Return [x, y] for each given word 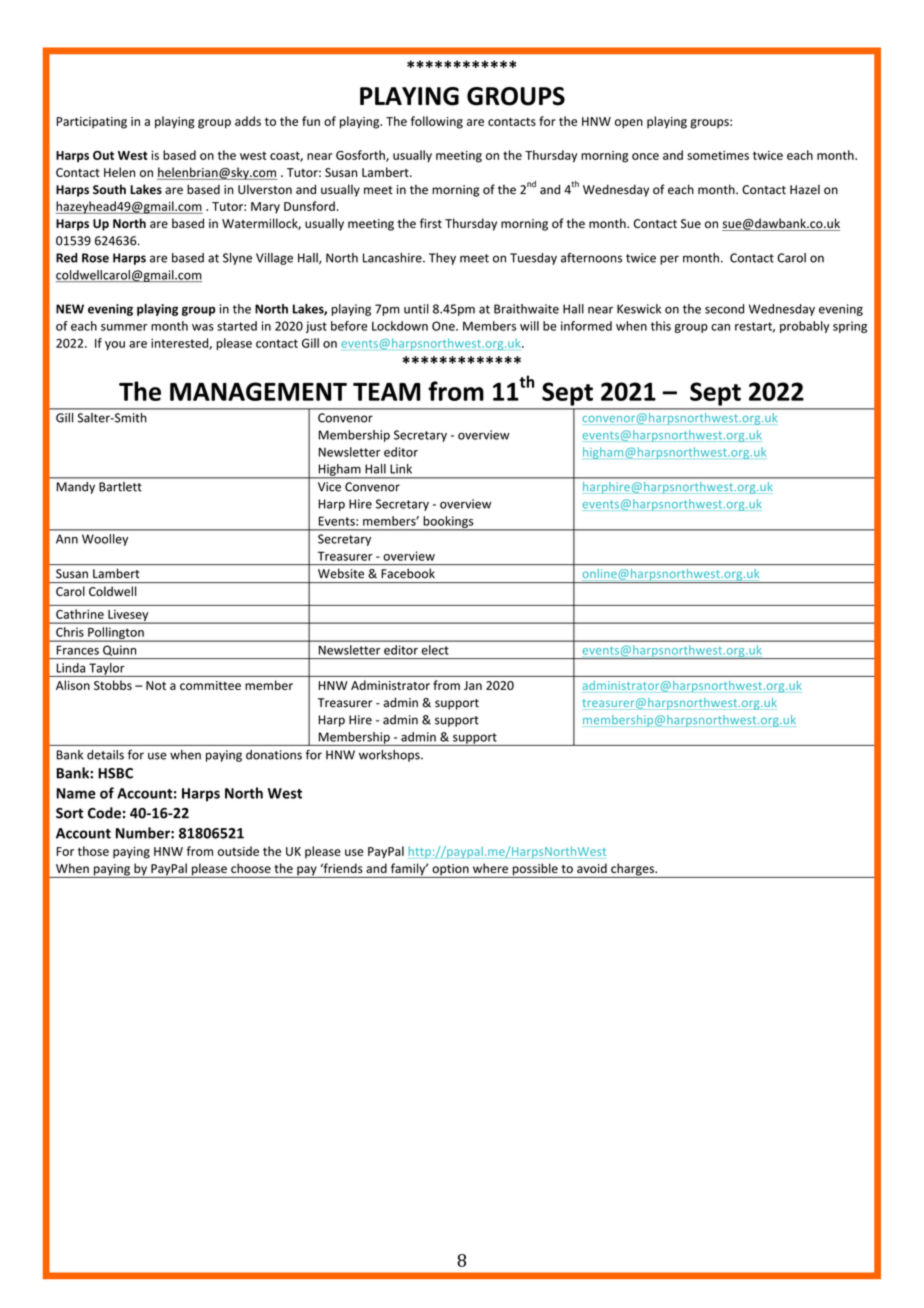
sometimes [718, 155]
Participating [92, 123]
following [437, 122]
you [115, 345]
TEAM [386, 392]
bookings [448, 523]
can [720, 327]
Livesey [128, 617]
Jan [473, 685]
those [93, 851]
